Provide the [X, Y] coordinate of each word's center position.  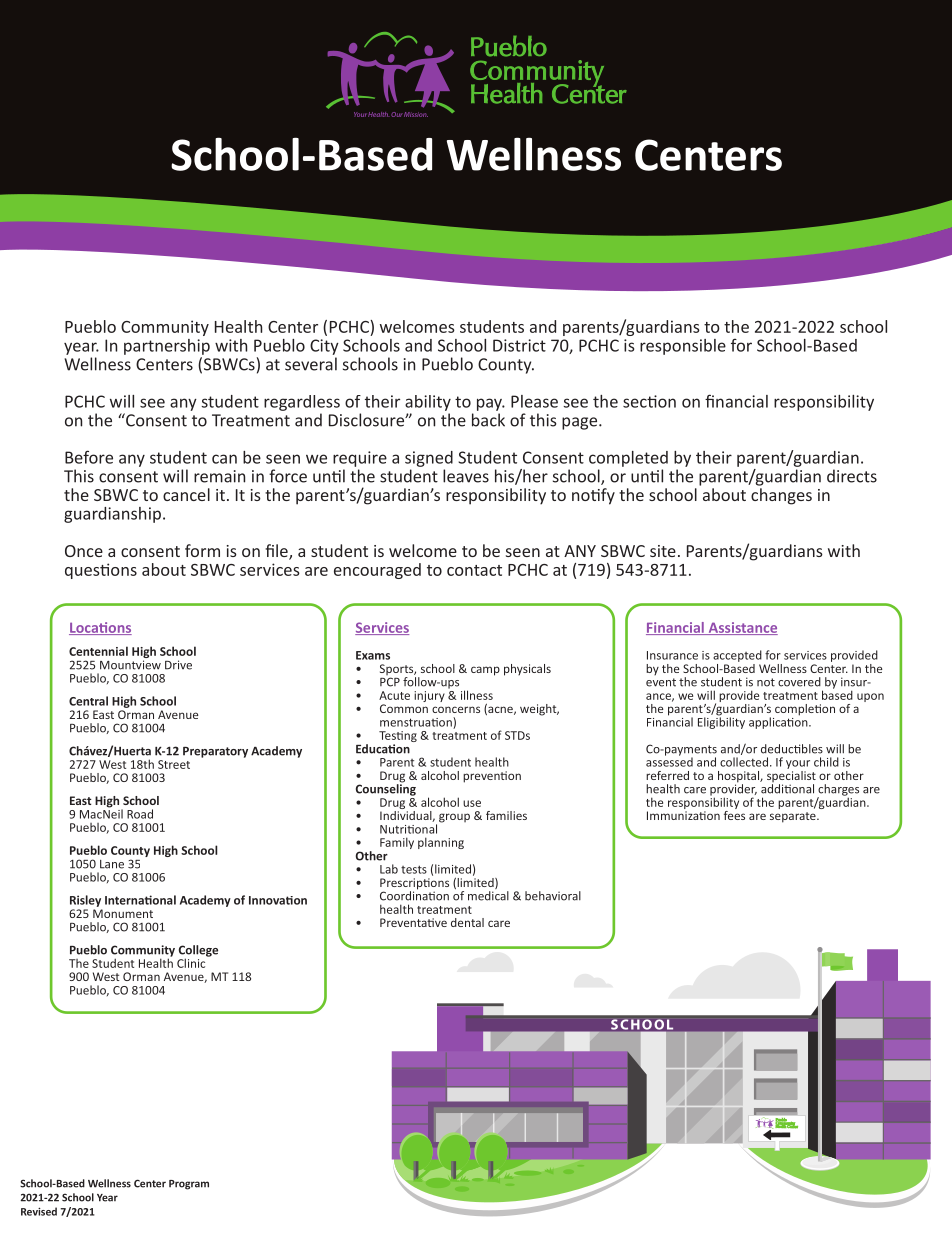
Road [140, 814]
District [519, 345]
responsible [683, 347]
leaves [466, 476]
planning [441, 843]
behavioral [553, 896]
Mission [416, 114]
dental [467, 922]
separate [794, 817]
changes [781, 496]
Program [189, 1185]
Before [89, 457]
